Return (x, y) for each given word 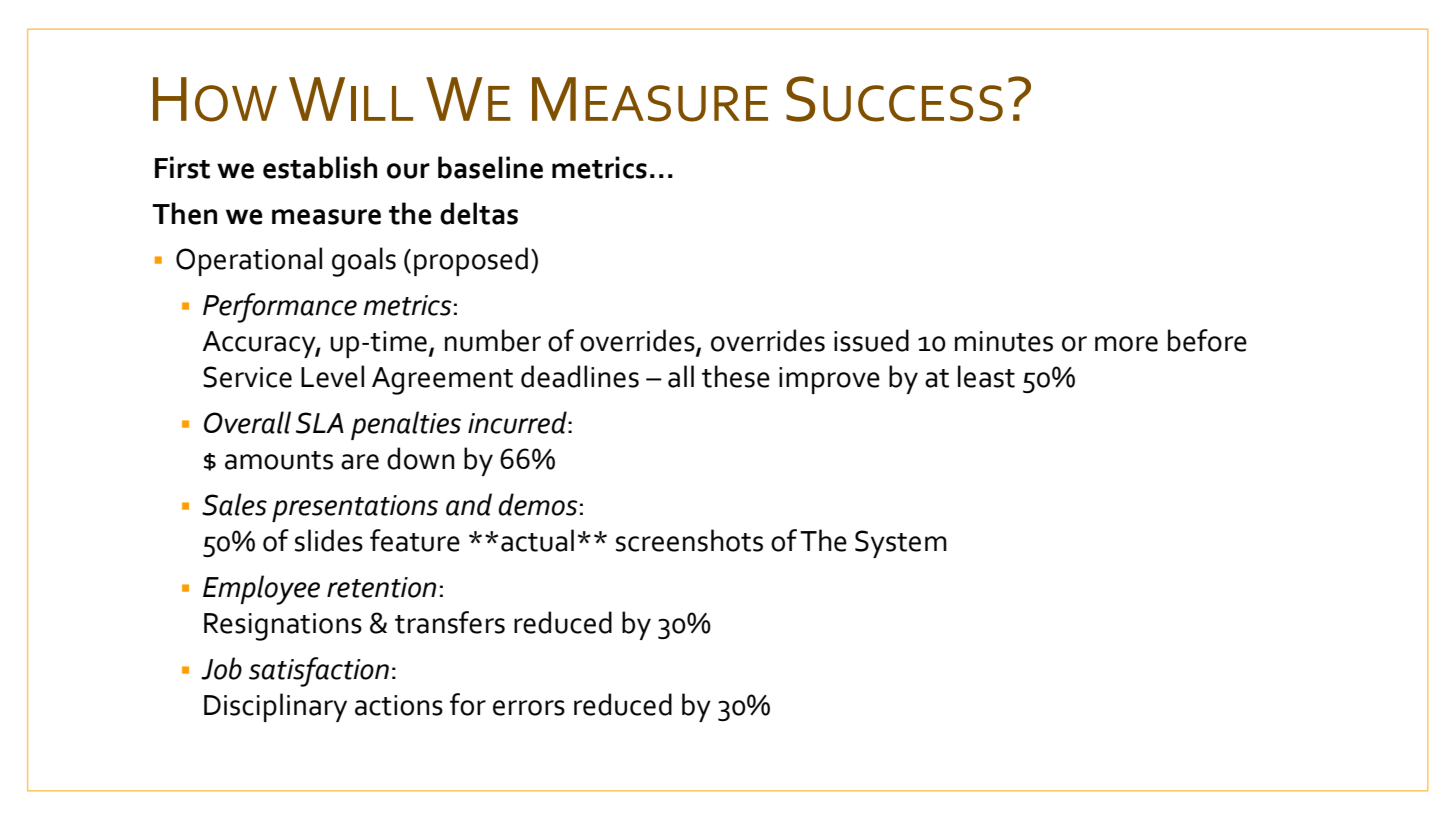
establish (320, 167)
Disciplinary (275, 707)
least (986, 376)
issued (871, 340)
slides (329, 540)
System (901, 544)
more (1126, 344)
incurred (518, 422)
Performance (280, 308)
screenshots (689, 540)
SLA (320, 423)
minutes (1004, 341)
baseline (490, 167)
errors (529, 708)
